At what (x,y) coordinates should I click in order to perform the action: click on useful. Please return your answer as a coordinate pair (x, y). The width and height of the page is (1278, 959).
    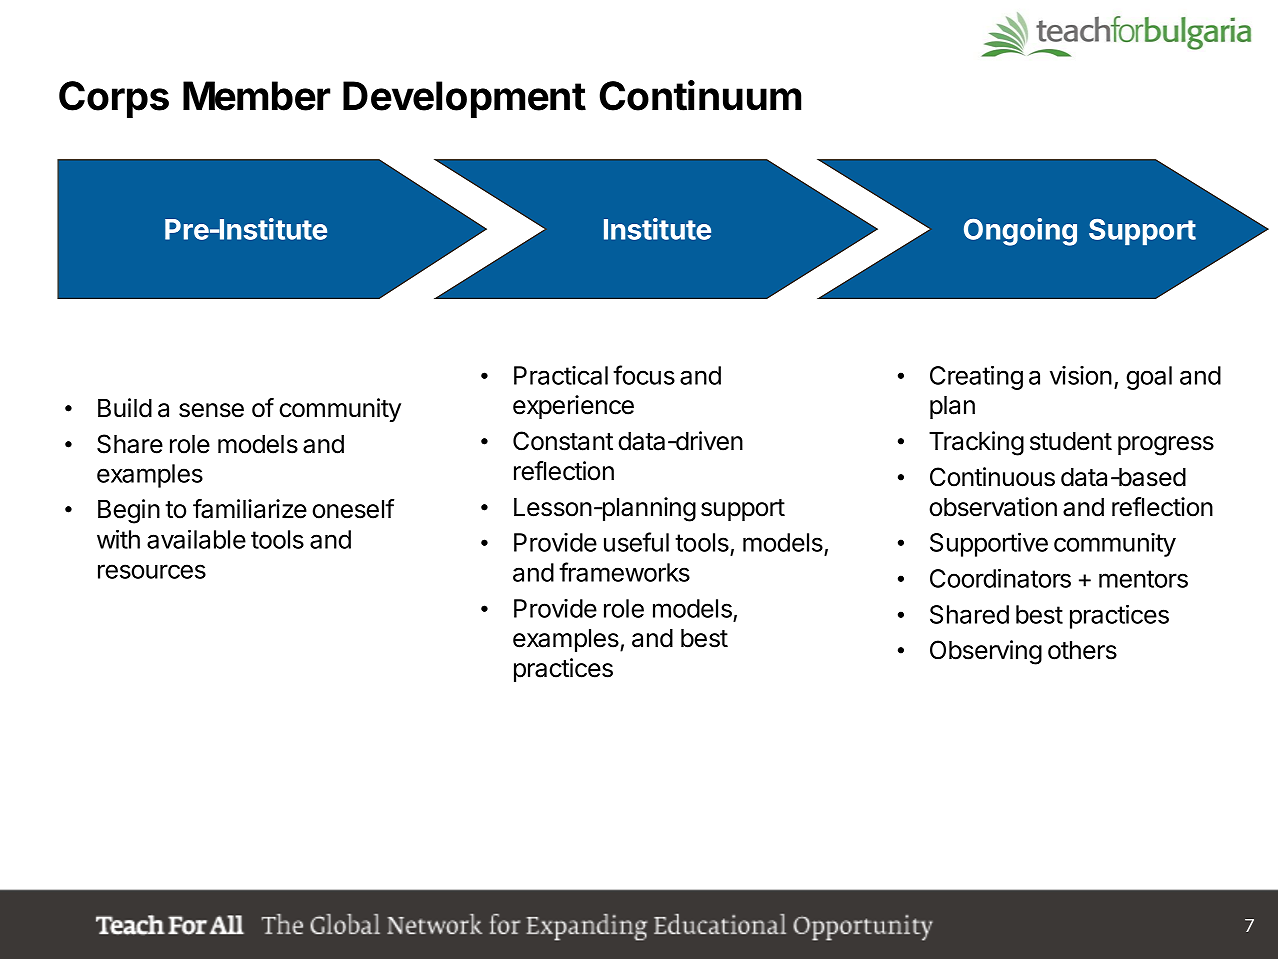
    Looking at the image, I should click on (636, 542).
